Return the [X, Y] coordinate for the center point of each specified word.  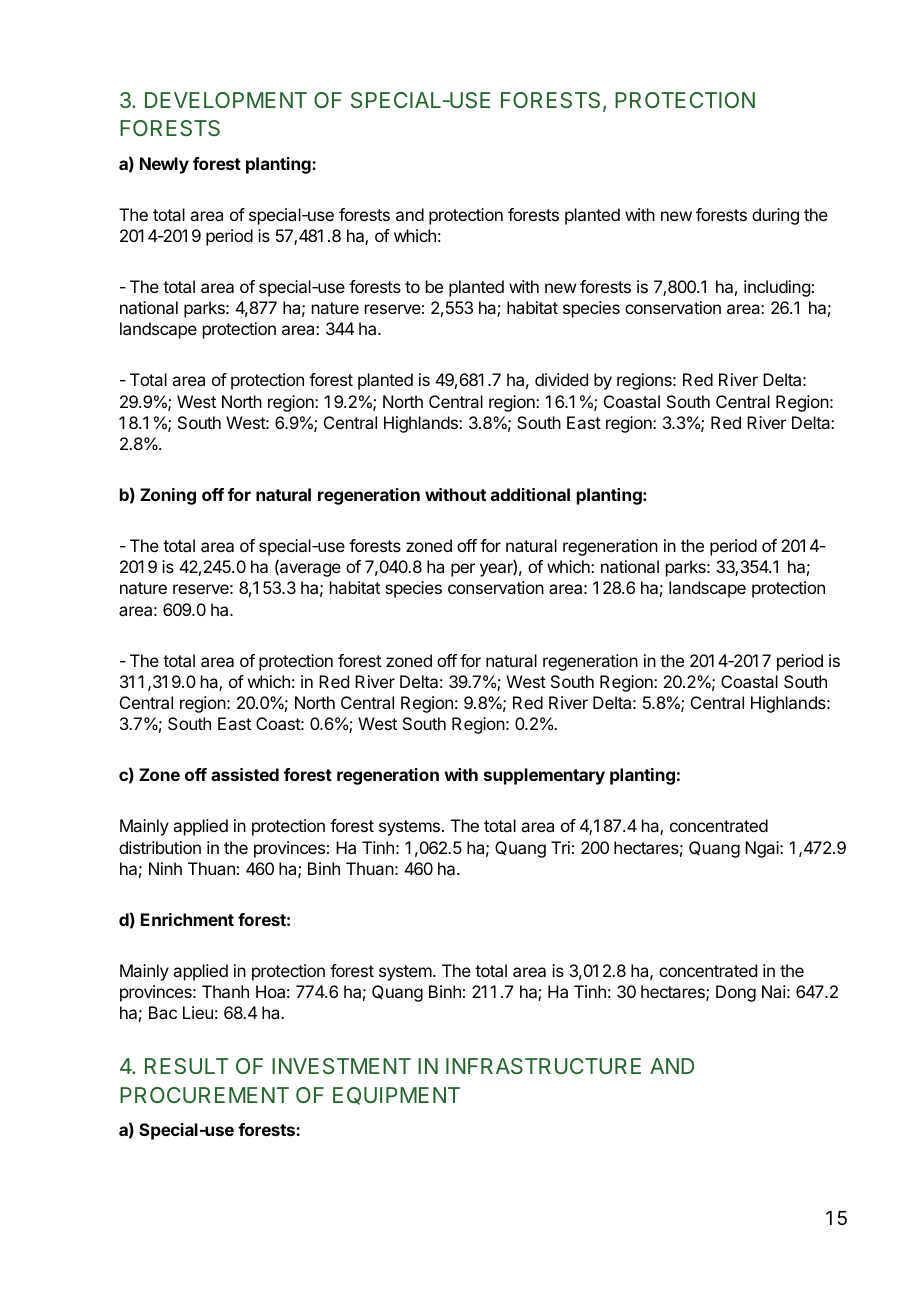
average [309, 570]
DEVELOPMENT [226, 100]
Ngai [763, 849]
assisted [245, 774]
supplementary [544, 776]
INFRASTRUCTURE [543, 1066]
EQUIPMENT [396, 1096]
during [775, 216]
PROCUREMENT [204, 1095]
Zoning [168, 496]
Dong [736, 993]
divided [561, 379]
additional [530, 494]
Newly [164, 165]
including [777, 288]
